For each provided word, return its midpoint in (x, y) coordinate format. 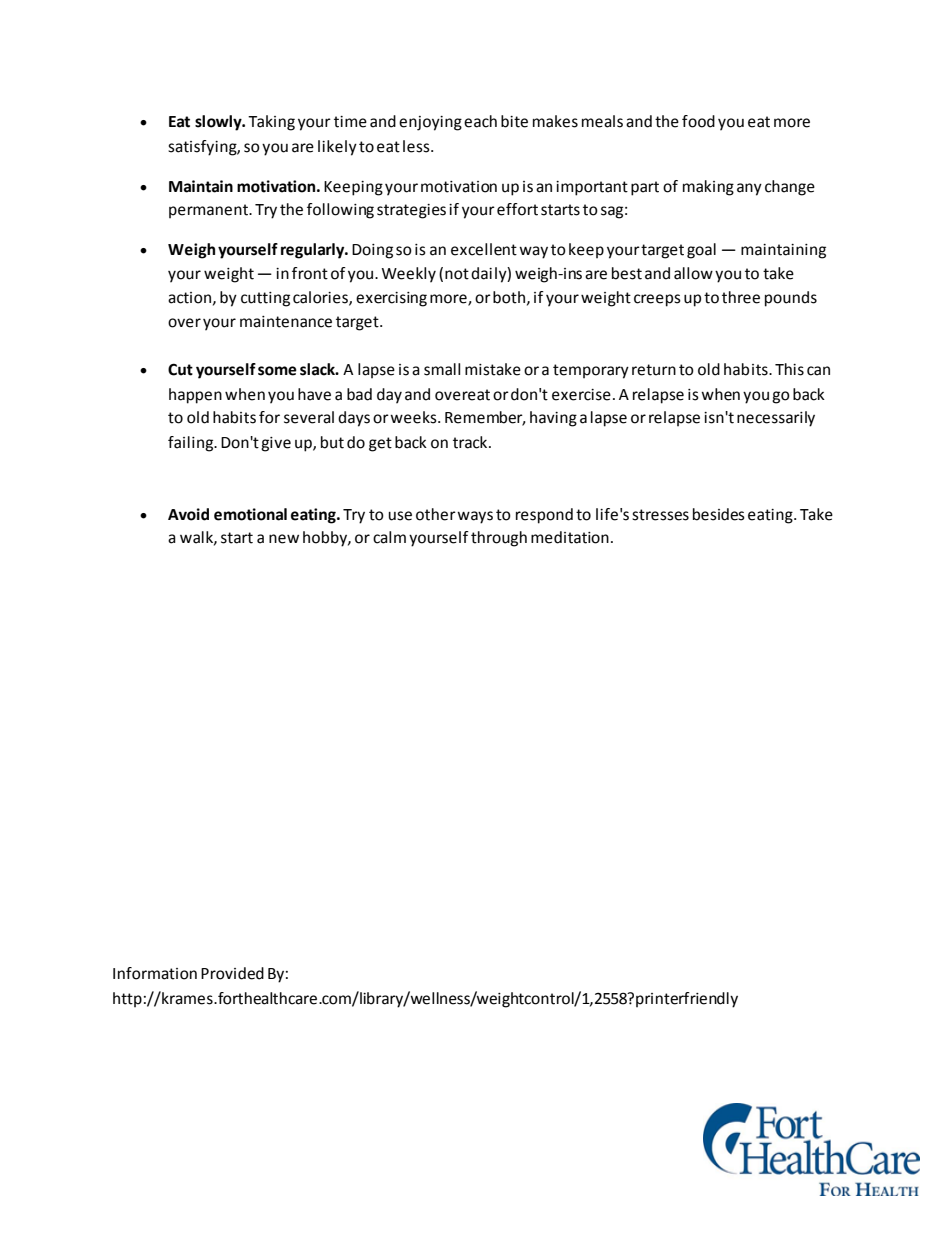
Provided (232, 973)
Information (155, 973)
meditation (570, 537)
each (480, 121)
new (284, 539)
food (698, 121)
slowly (219, 123)
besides (719, 514)
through (499, 539)
